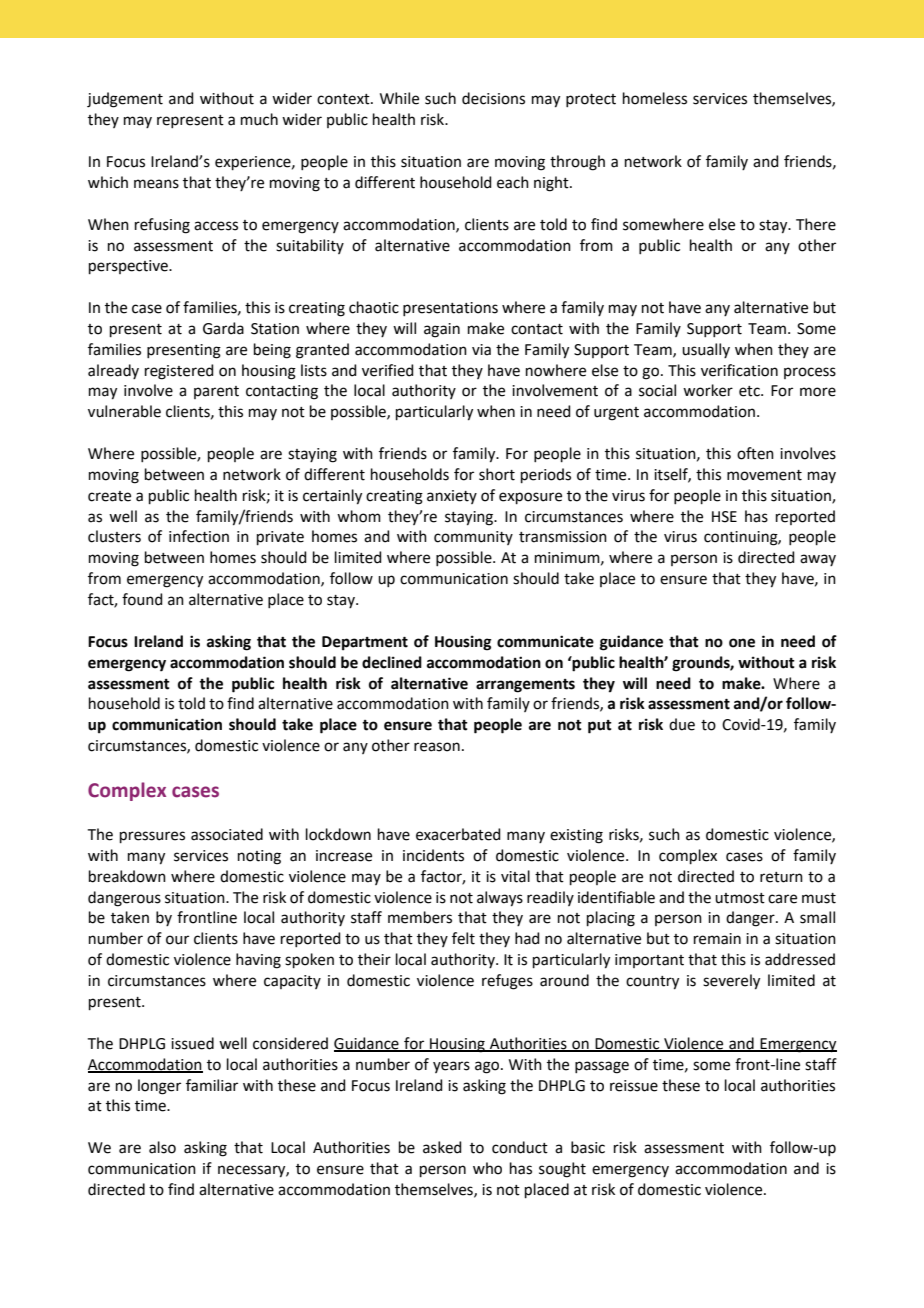 This screenshot has width=924, height=1308. Describe the element at coordinates (142, 599) in the screenshot. I see `found` at that location.
